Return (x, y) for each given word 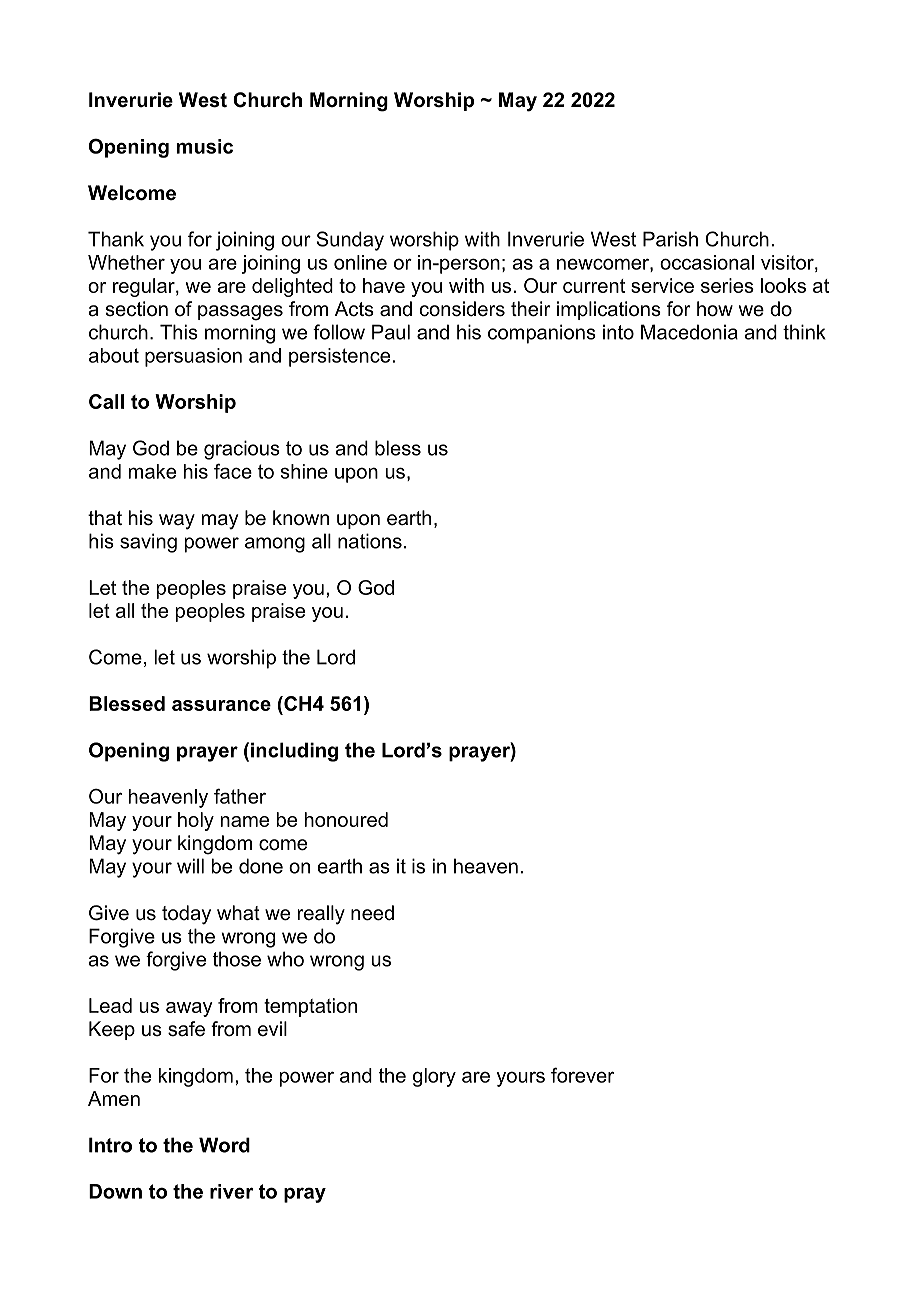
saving (148, 543)
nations (370, 541)
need (372, 913)
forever (582, 1075)
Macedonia (689, 332)
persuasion (193, 357)
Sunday (350, 241)
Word (224, 1145)
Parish (670, 239)
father (240, 796)
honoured (346, 819)
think (804, 332)
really (321, 915)
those (237, 959)
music (204, 146)
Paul (391, 332)
